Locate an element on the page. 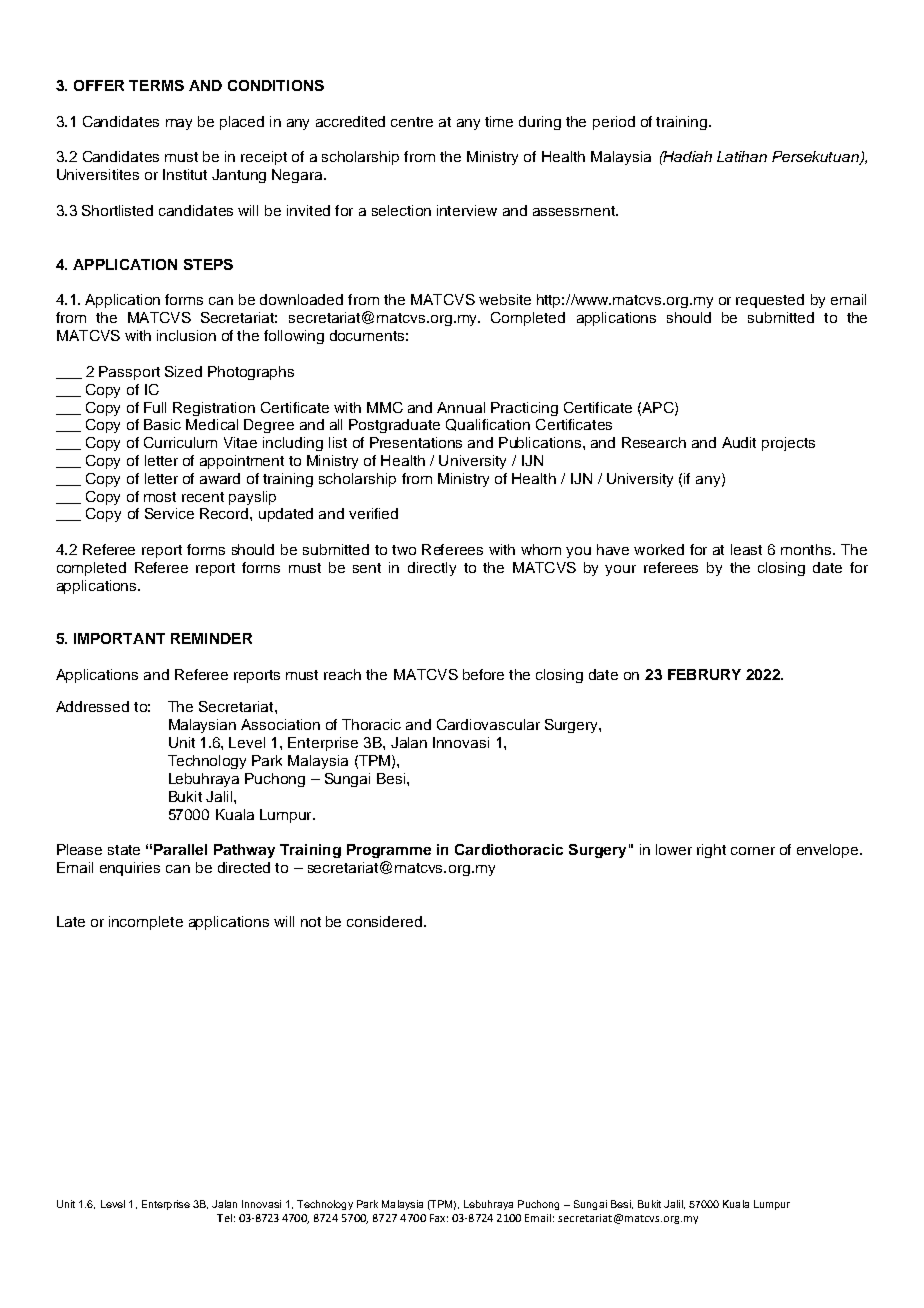 The width and height of the image is (924, 1308). Annual is located at coordinates (461, 407).
